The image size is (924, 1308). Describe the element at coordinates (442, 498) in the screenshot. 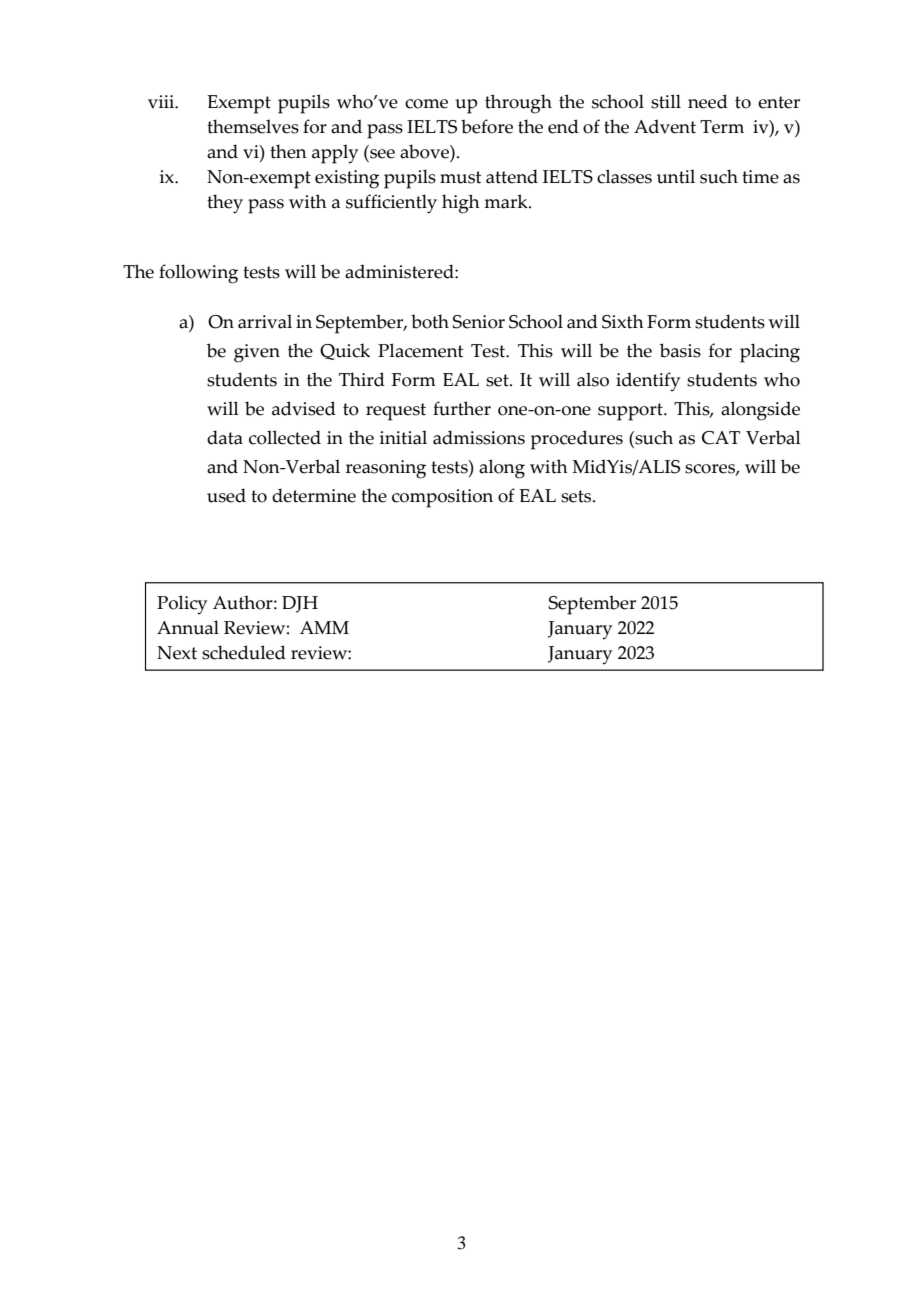

I see `composition` at that location.
